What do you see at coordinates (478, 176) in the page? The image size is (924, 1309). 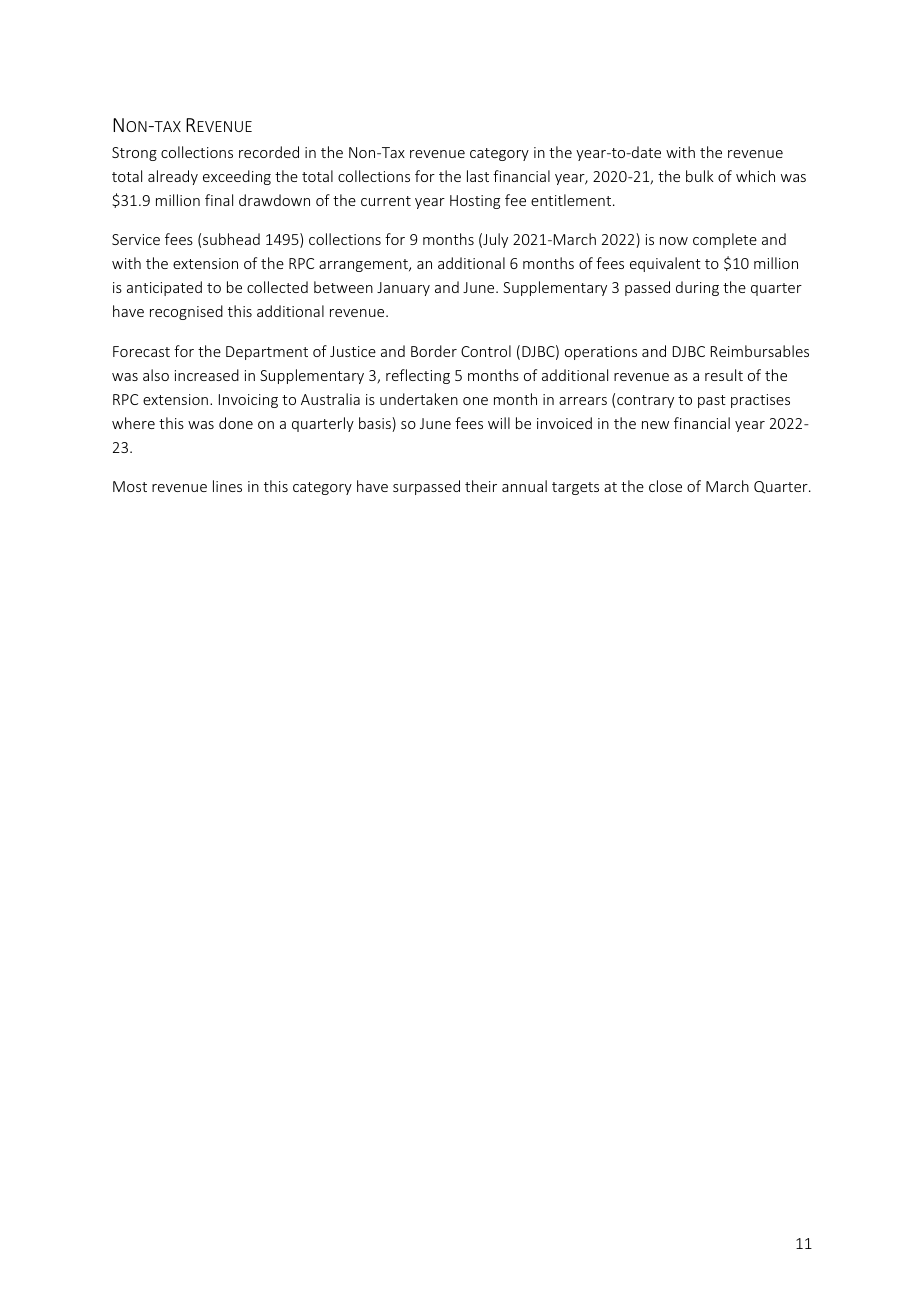 I see `last` at bounding box center [478, 176].
